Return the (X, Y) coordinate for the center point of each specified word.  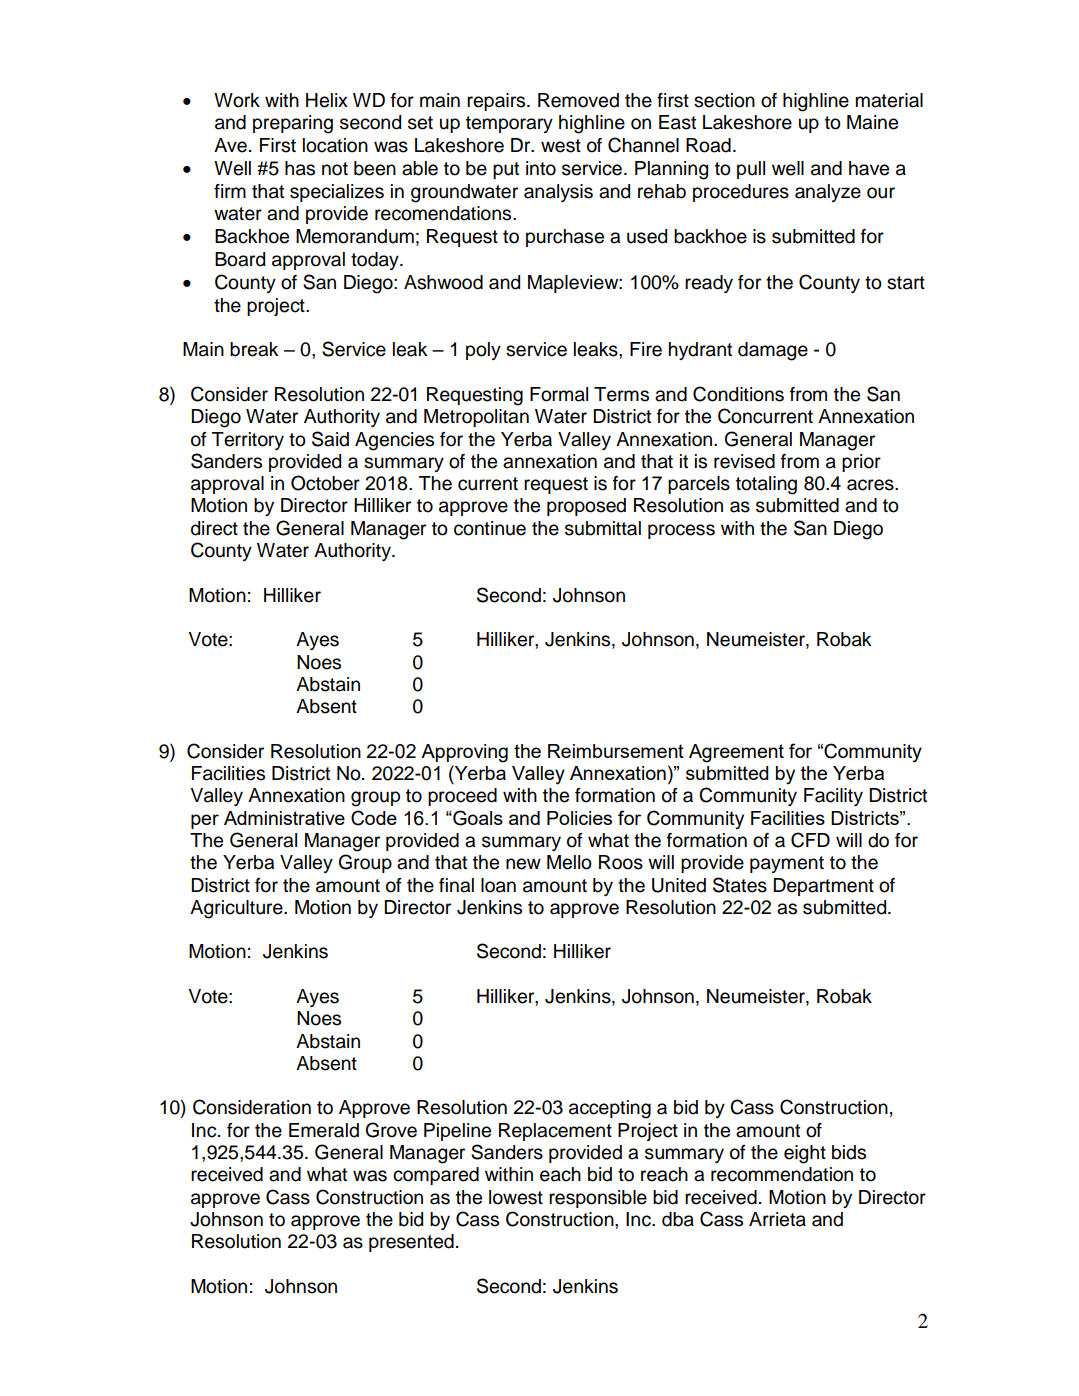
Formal (559, 394)
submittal (603, 528)
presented (411, 1243)
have (869, 168)
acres (871, 485)
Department (823, 887)
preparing (293, 124)
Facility (833, 797)
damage (773, 351)
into (541, 168)
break (254, 349)
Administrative (284, 818)
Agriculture (237, 909)
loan (498, 885)
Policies (579, 818)
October (325, 483)
